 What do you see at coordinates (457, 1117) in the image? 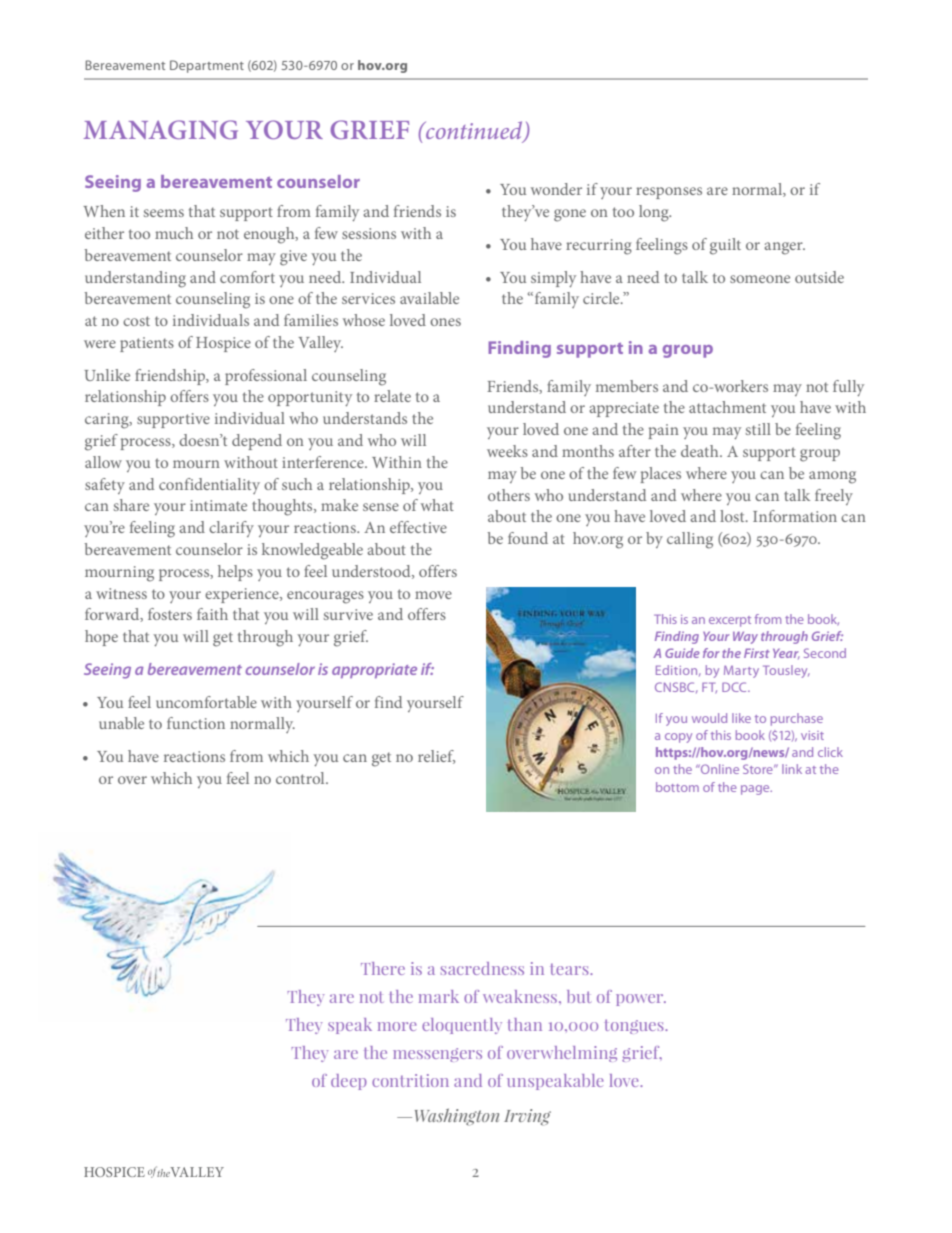
I see `Washington` at bounding box center [457, 1117].
